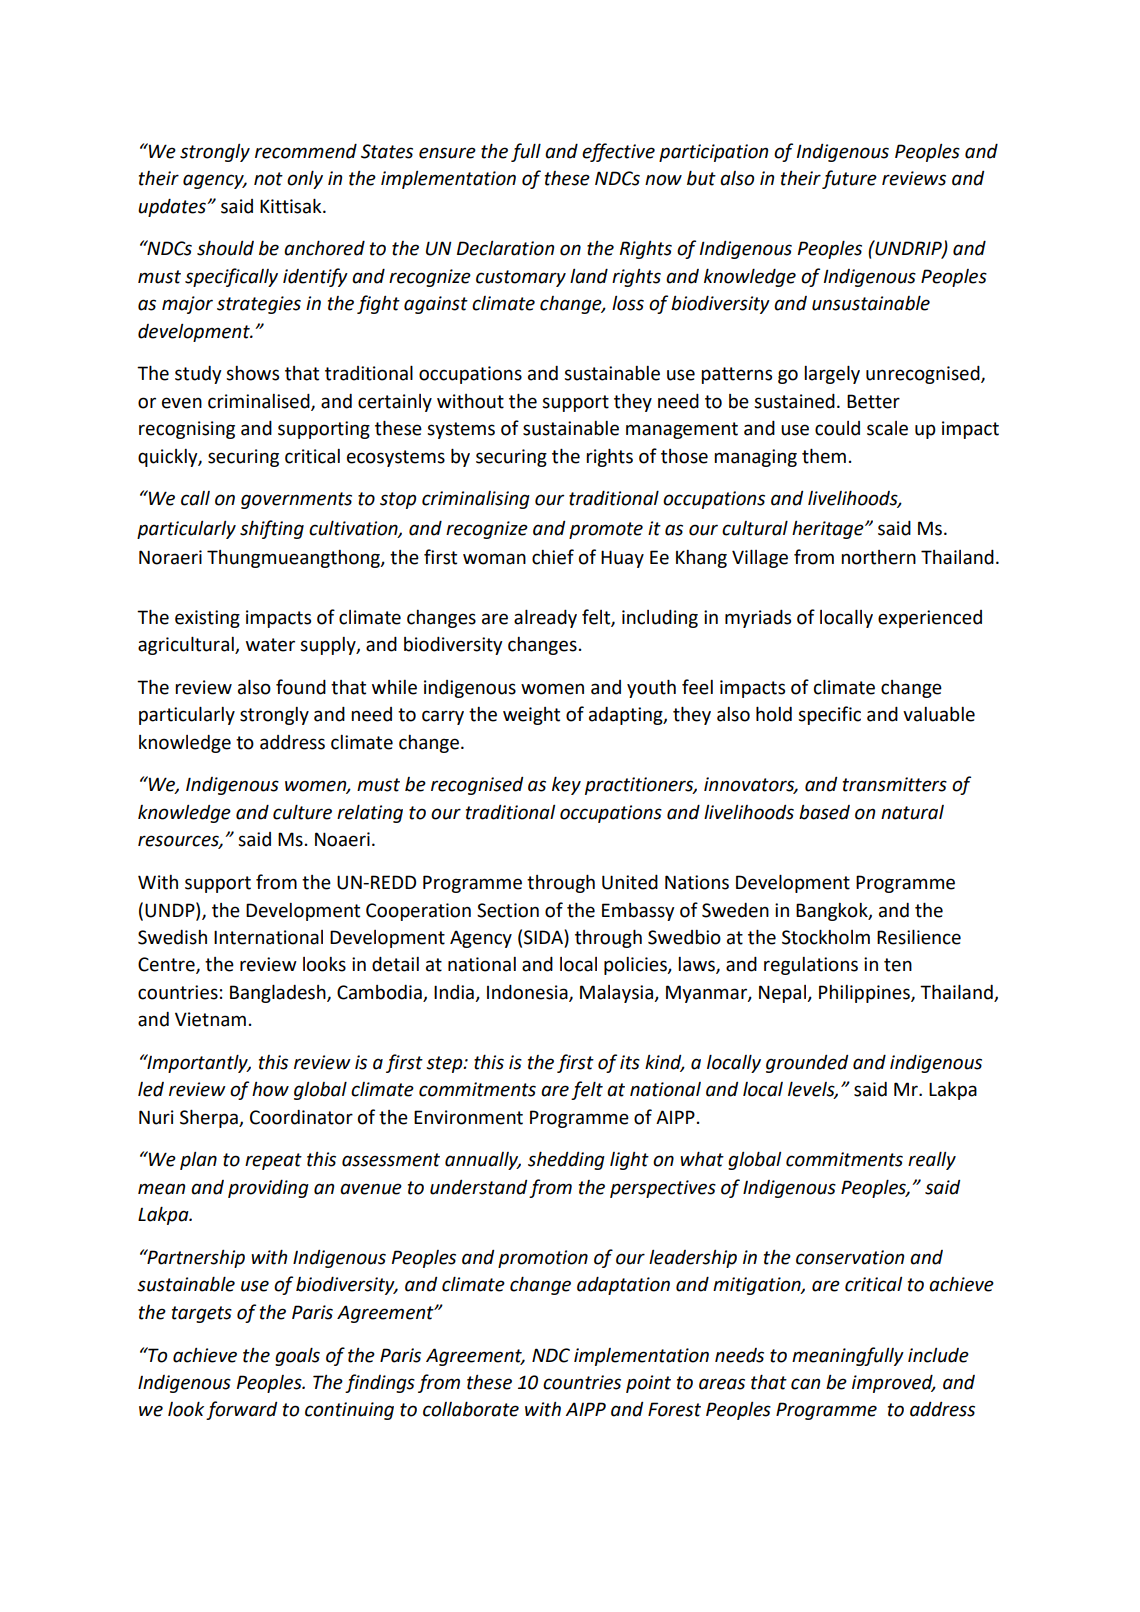 This page has height=1612, width=1140. What do you see at coordinates (268, 179) in the page?
I see `not` at bounding box center [268, 179].
